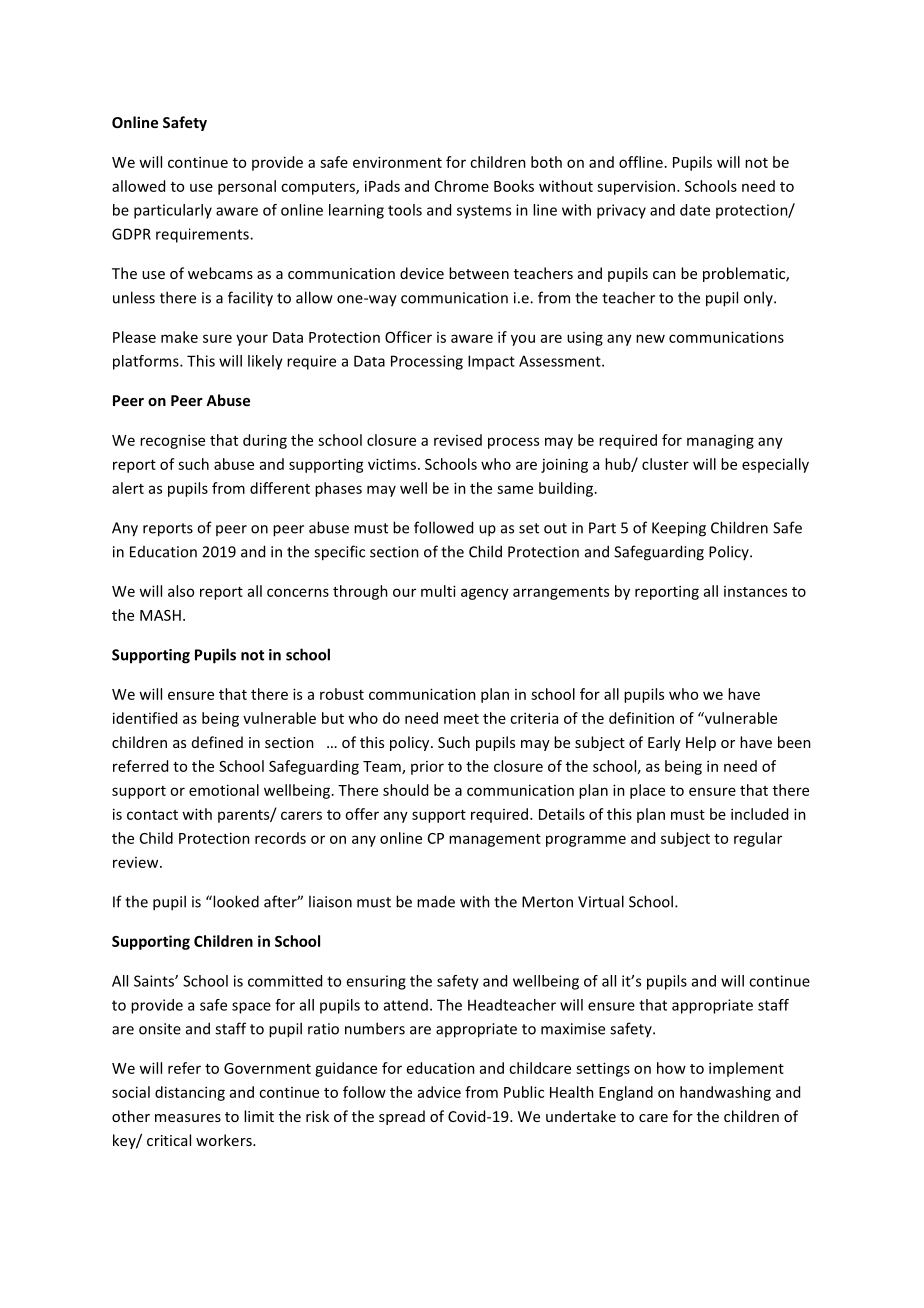  What do you see at coordinates (515, 489) in the document?
I see `same` at bounding box center [515, 489].
